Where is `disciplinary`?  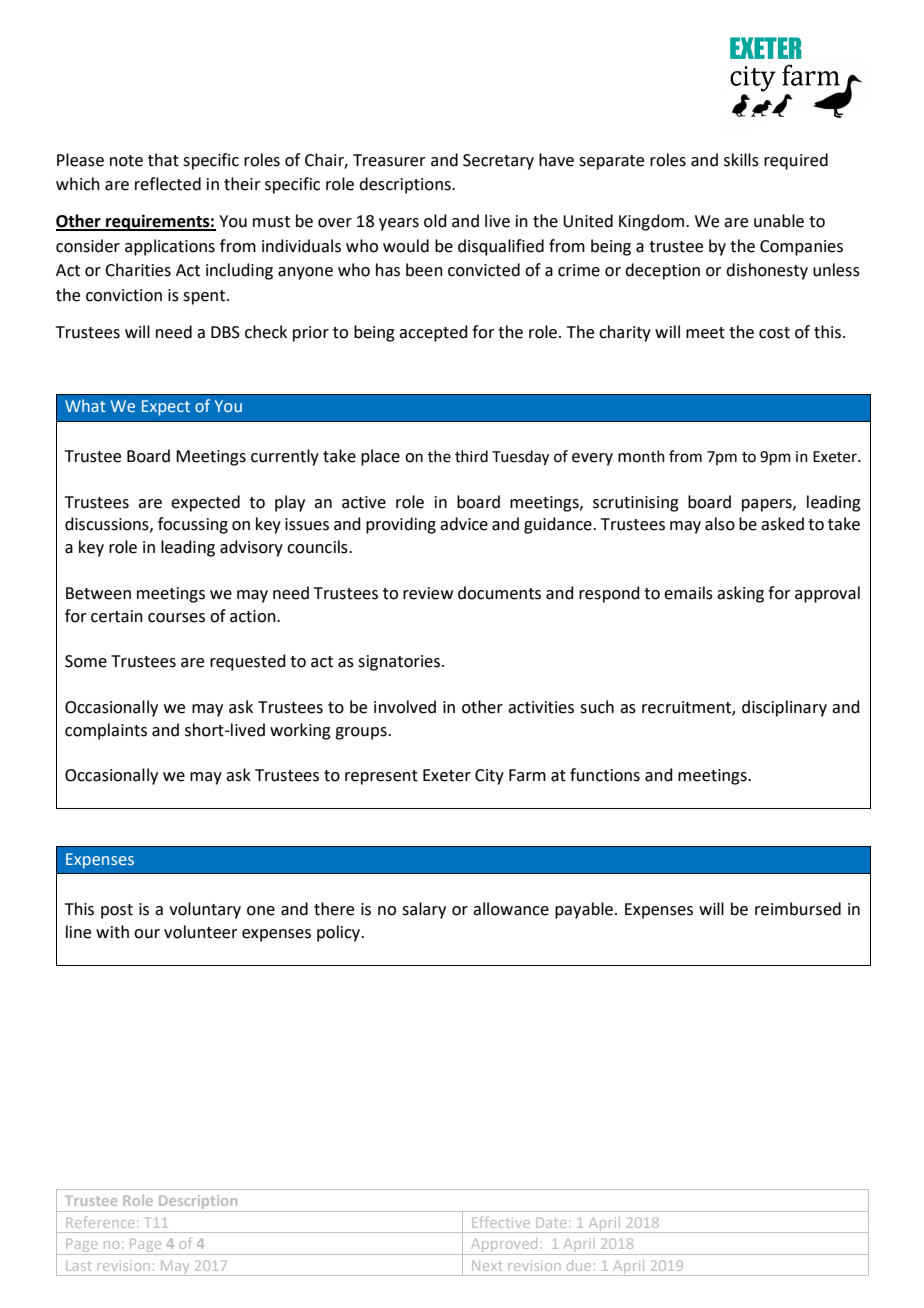 disciplinary is located at coordinates (784, 708).
